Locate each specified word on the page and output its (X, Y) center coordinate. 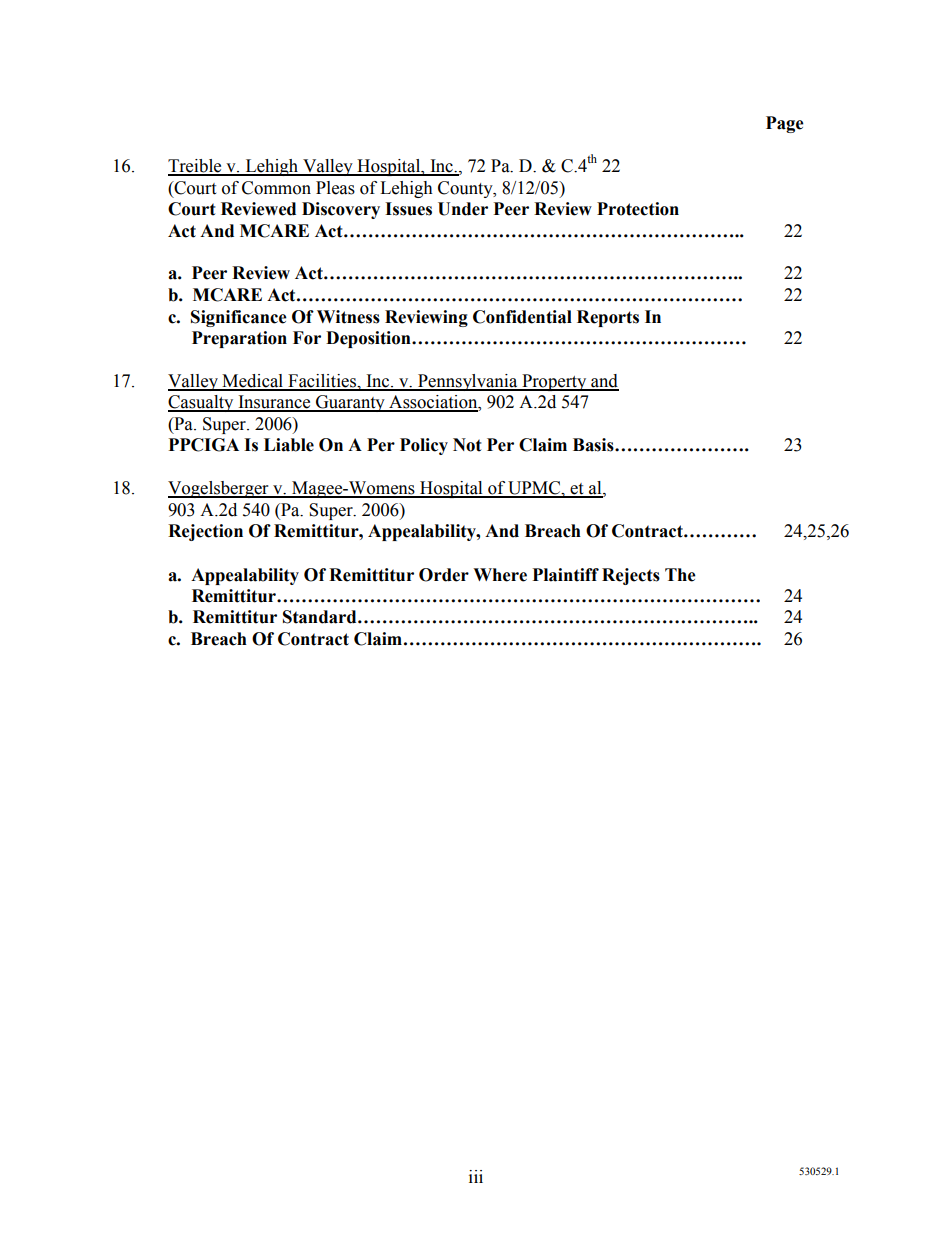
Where (500, 575)
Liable (289, 445)
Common (276, 188)
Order (444, 575)
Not (467, 445)
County (466, 189)
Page (785, 124)
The (680, 575)
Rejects (631, 576)
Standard (321, 617)
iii (476, 1176)
